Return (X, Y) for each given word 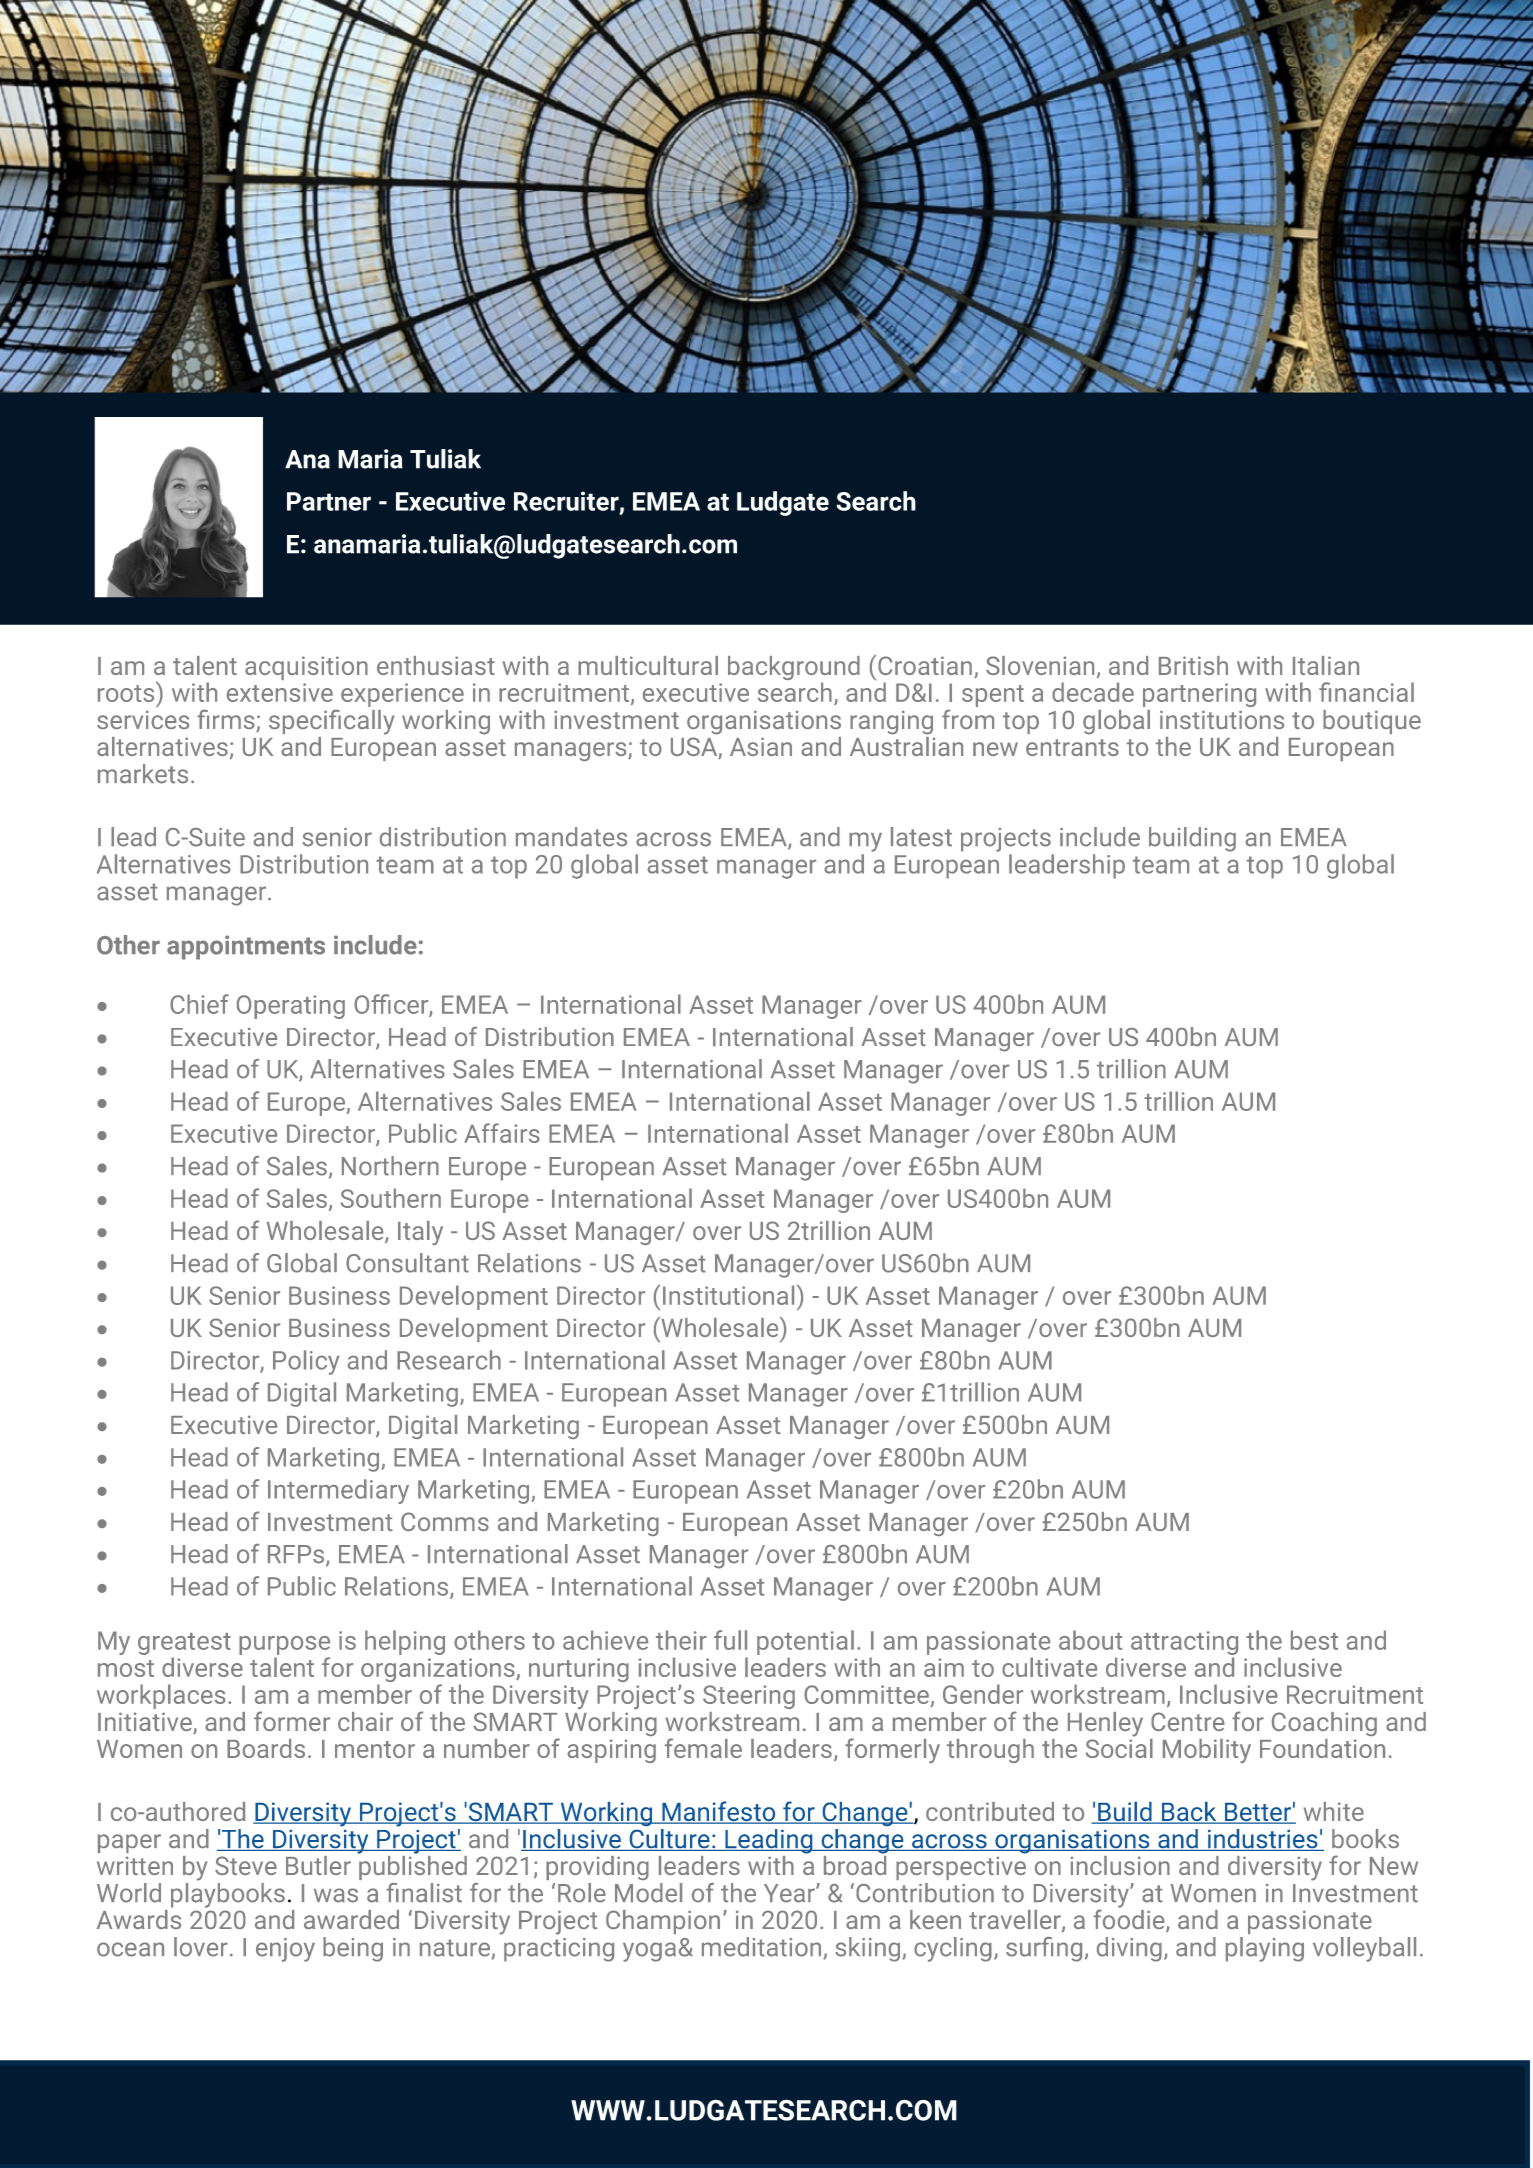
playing (1265, 1949)
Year (790, 1893)
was (336, 1895)
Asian (761, 746)
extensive (280, 692)
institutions (1222, 719)
